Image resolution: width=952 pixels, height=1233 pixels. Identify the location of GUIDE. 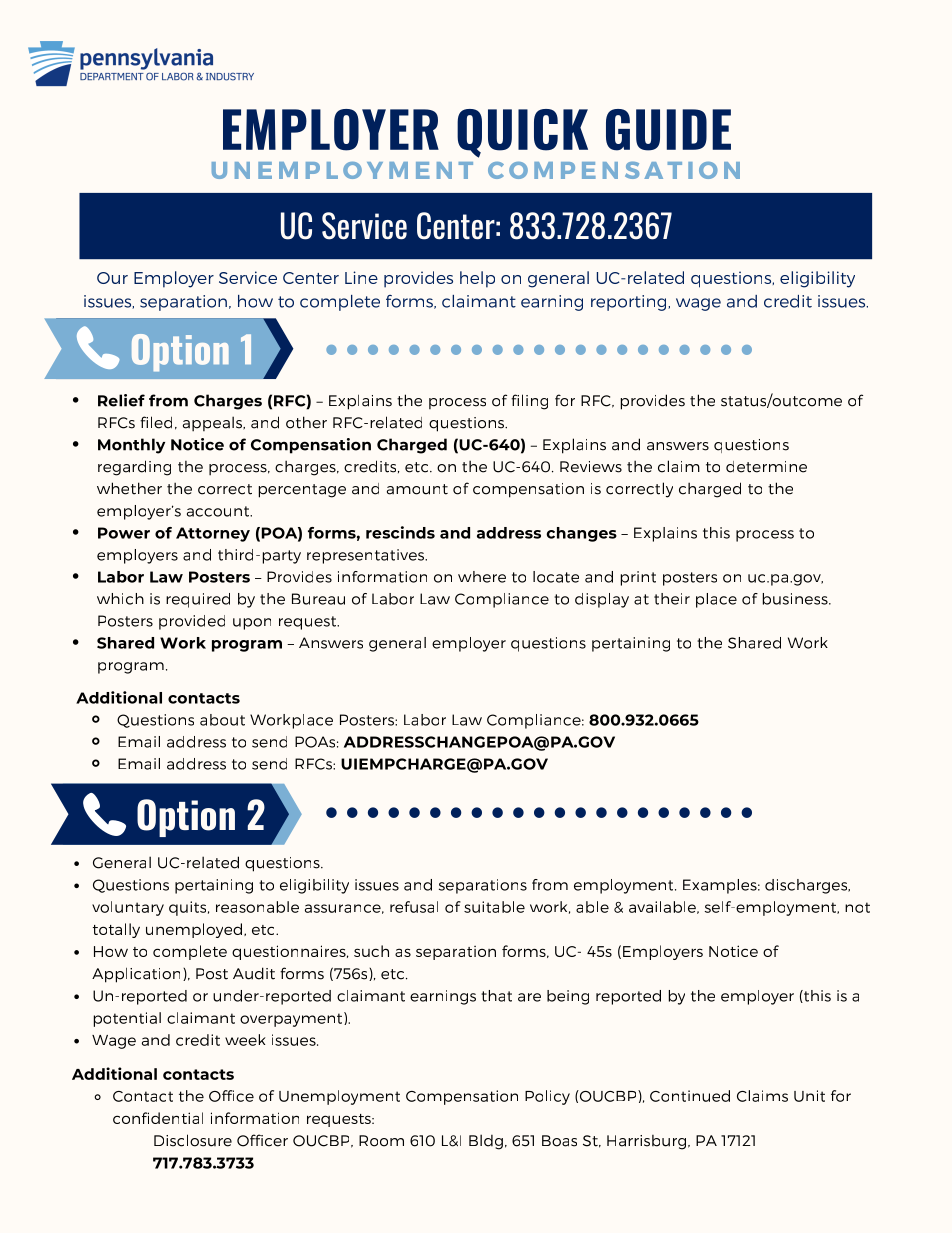
(668, 130).
